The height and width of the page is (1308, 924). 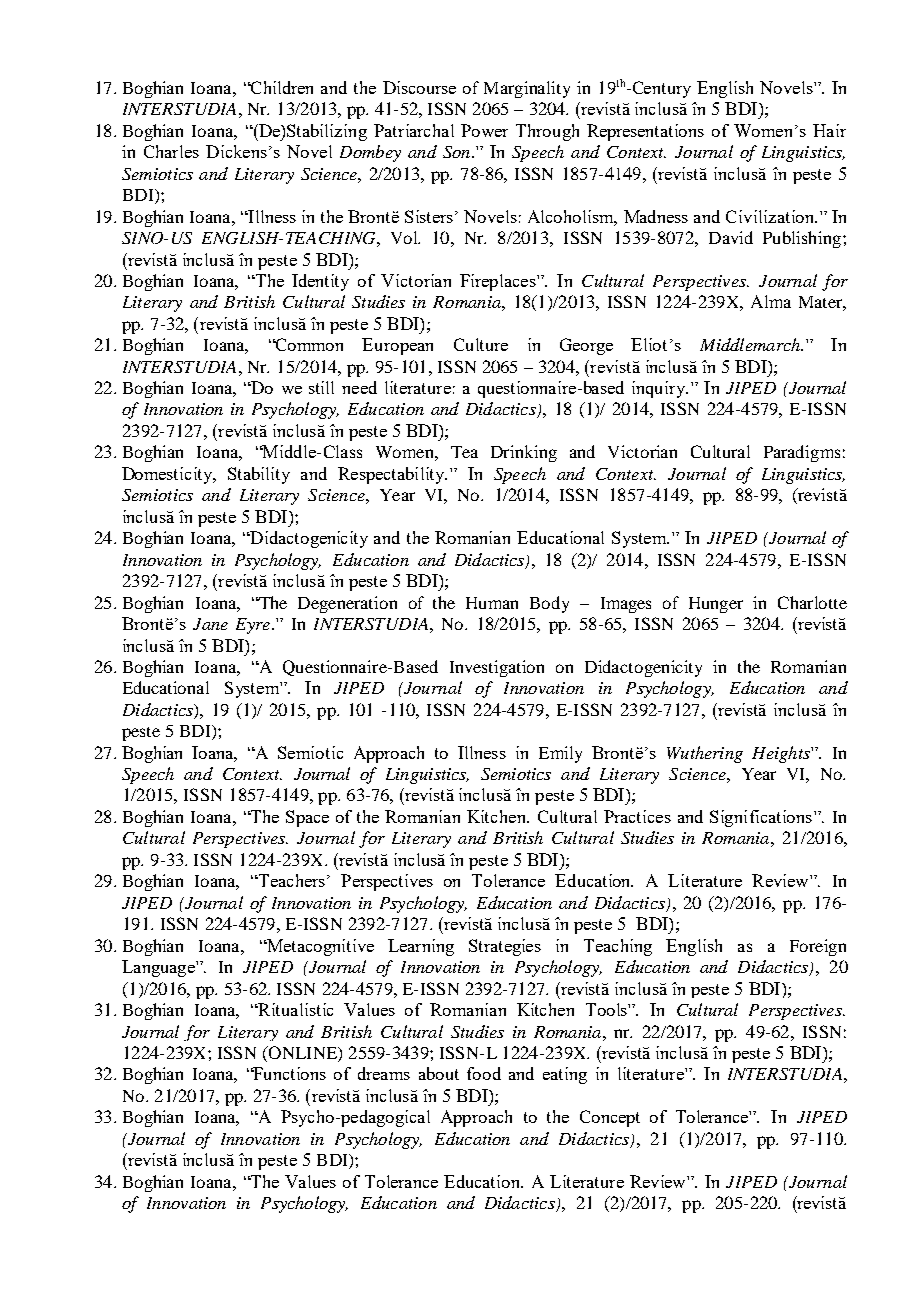 I want to click on Culture, so click(x=481, y=344).
